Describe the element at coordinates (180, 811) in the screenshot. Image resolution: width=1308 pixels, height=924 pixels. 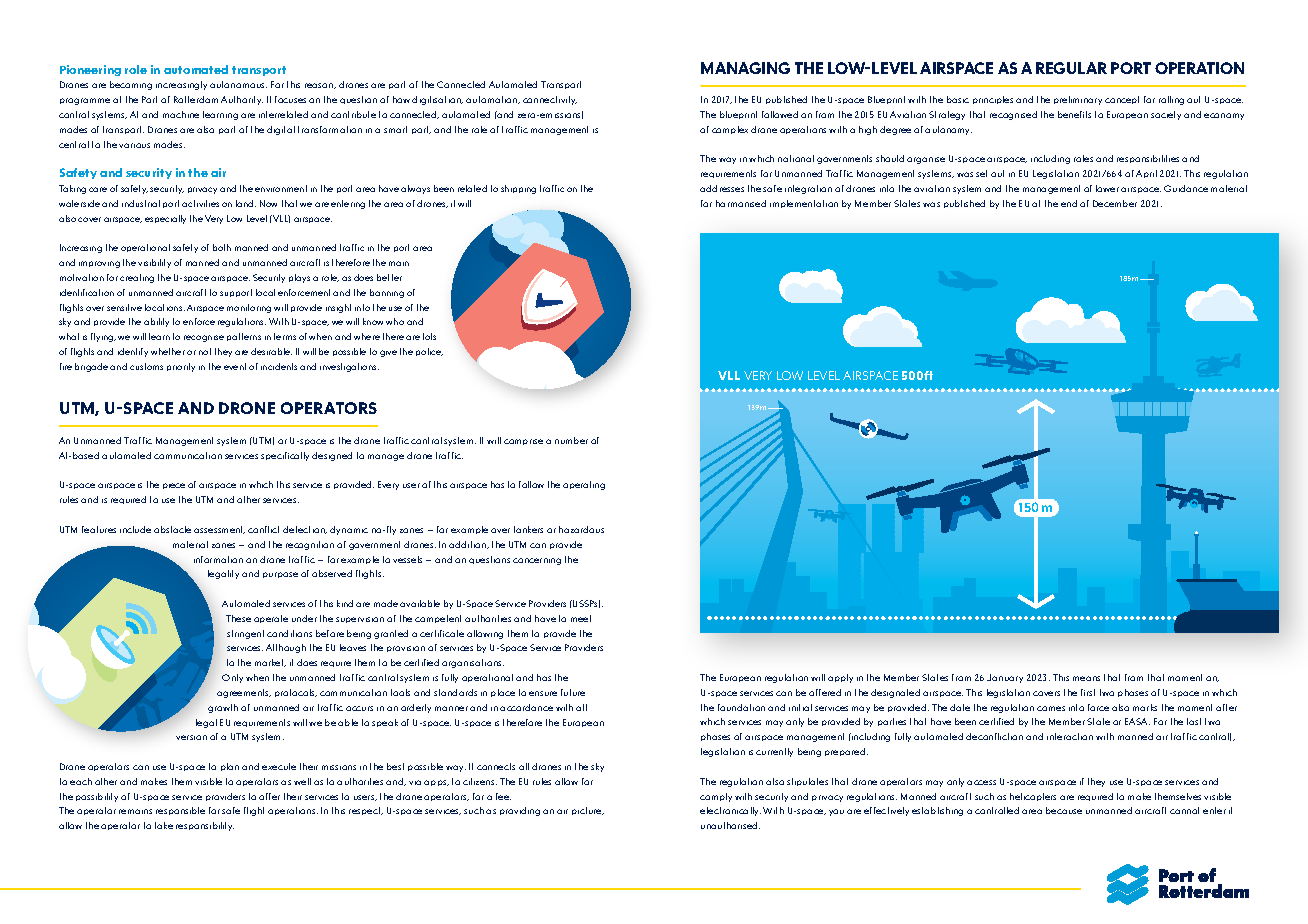
I see `responsible` at that location.
